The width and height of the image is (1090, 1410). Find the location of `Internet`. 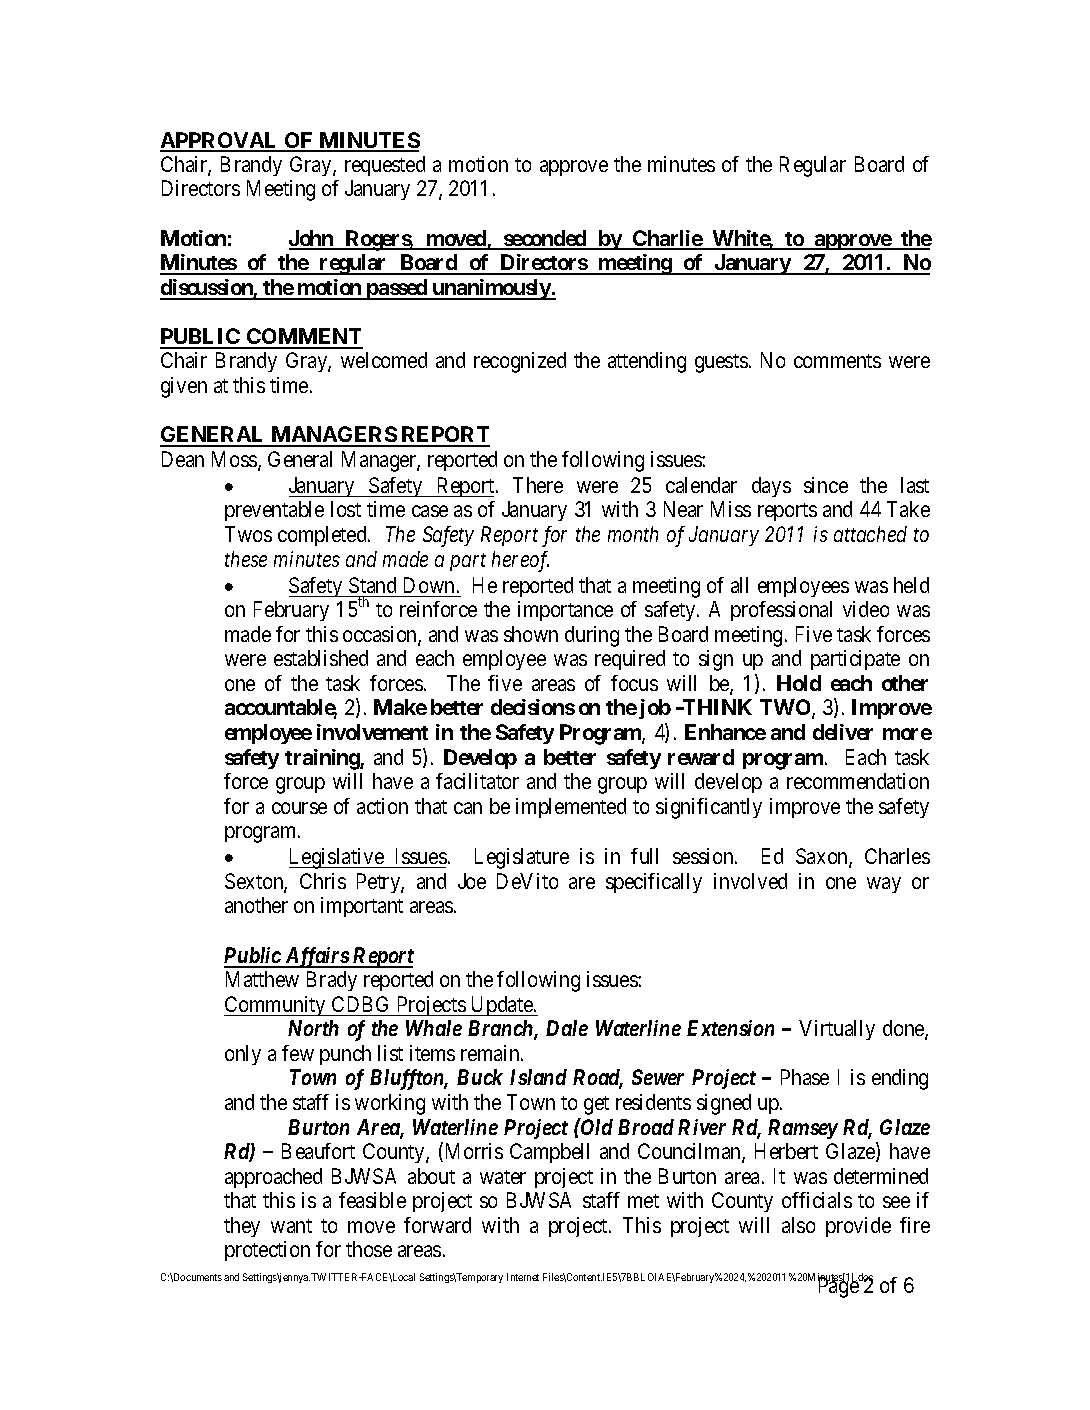

Internet is located at coordinates (523, 1277).
